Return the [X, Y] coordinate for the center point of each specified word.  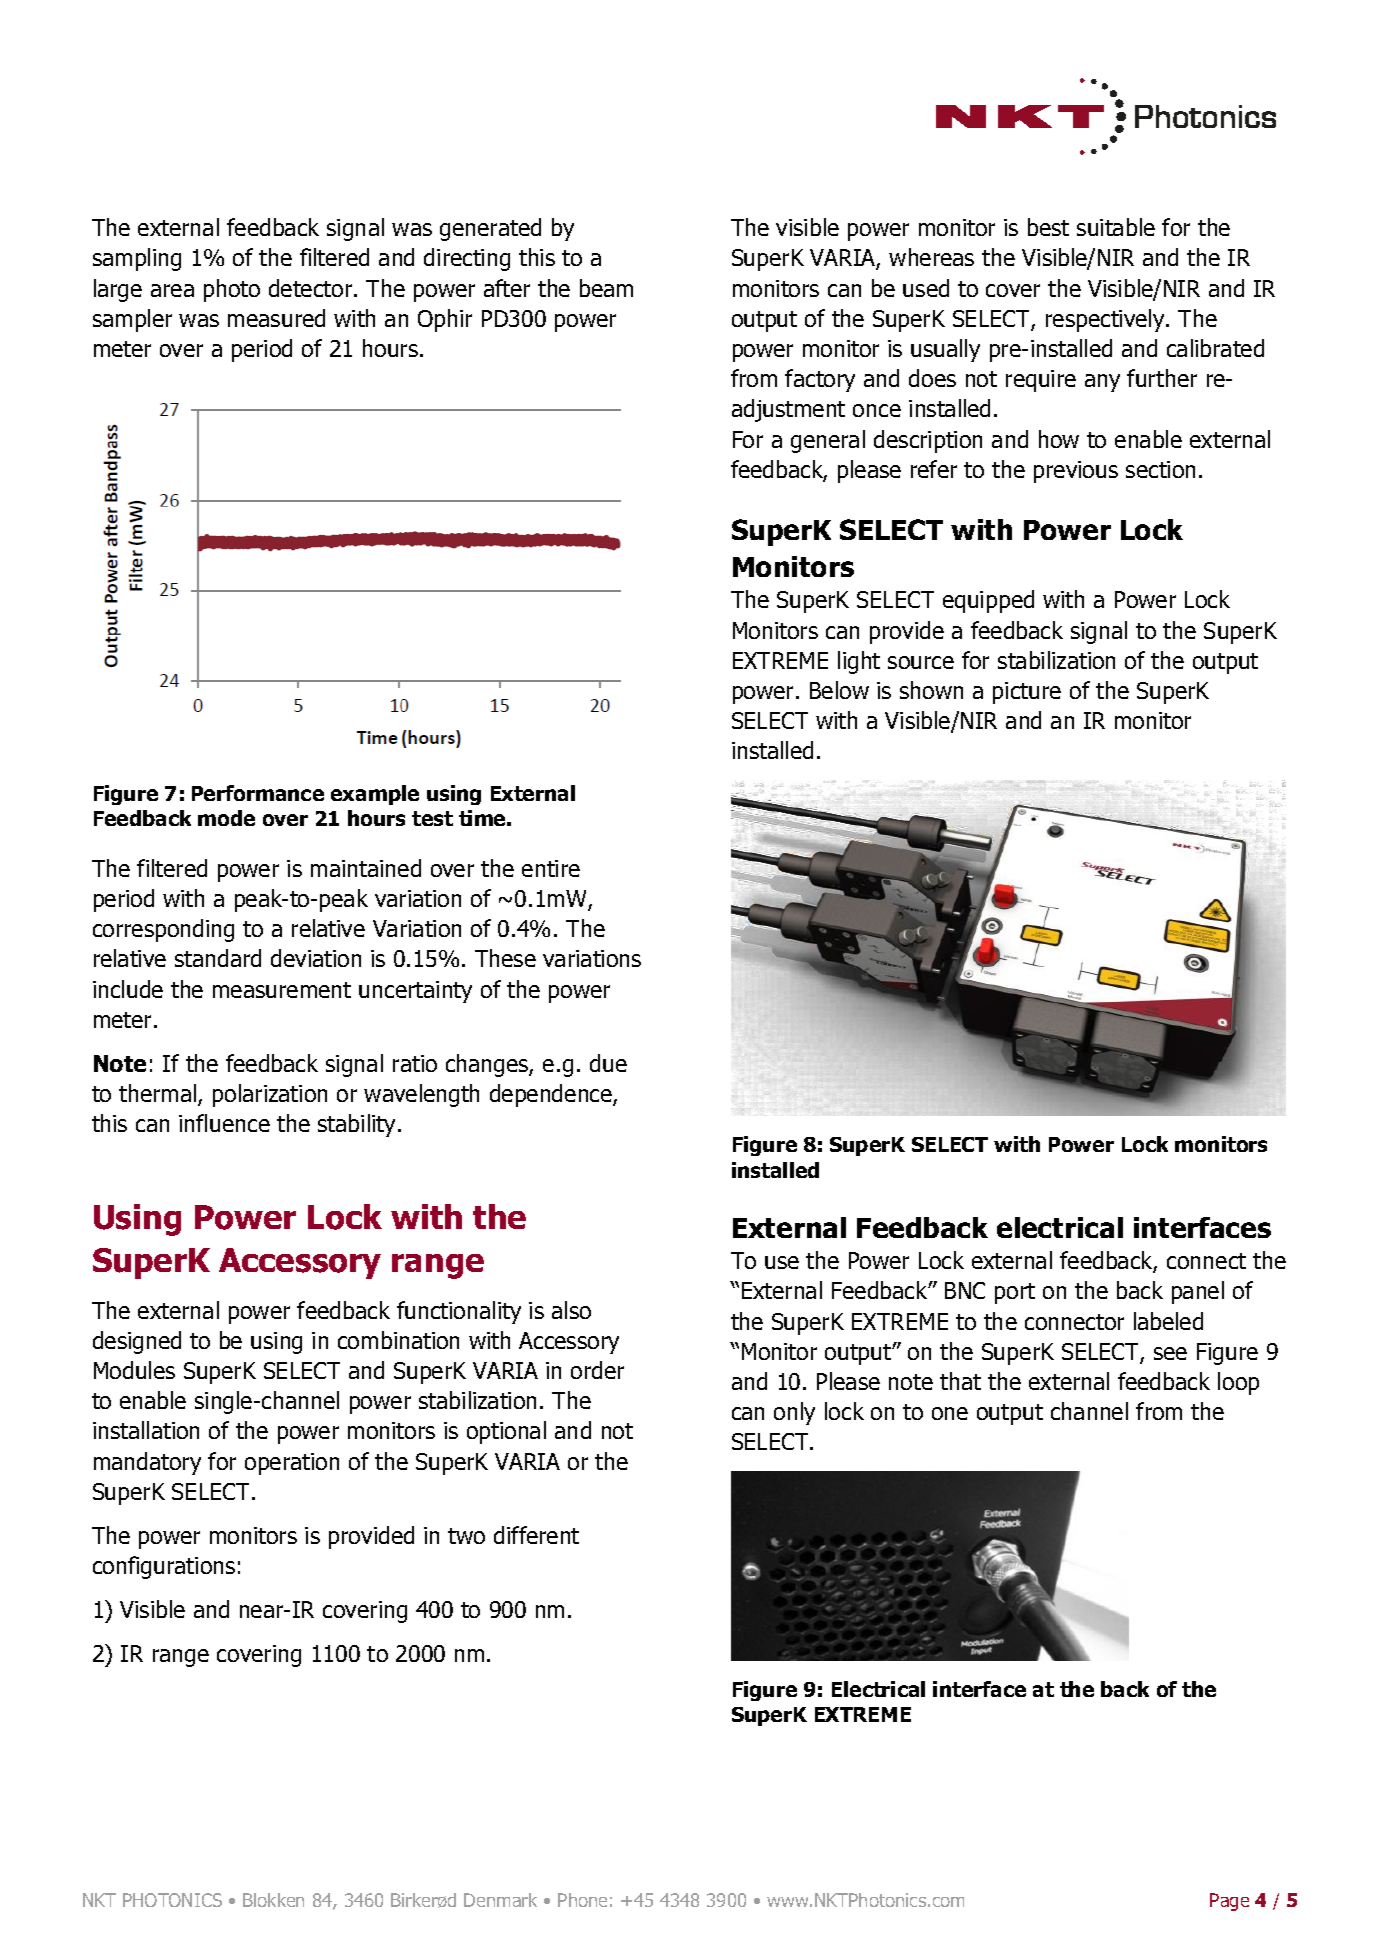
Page [1229, 1902]
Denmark [500, 1900]
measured [276, 318]
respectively [1106, 320]
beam [606, 288]
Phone [582, 1900]
